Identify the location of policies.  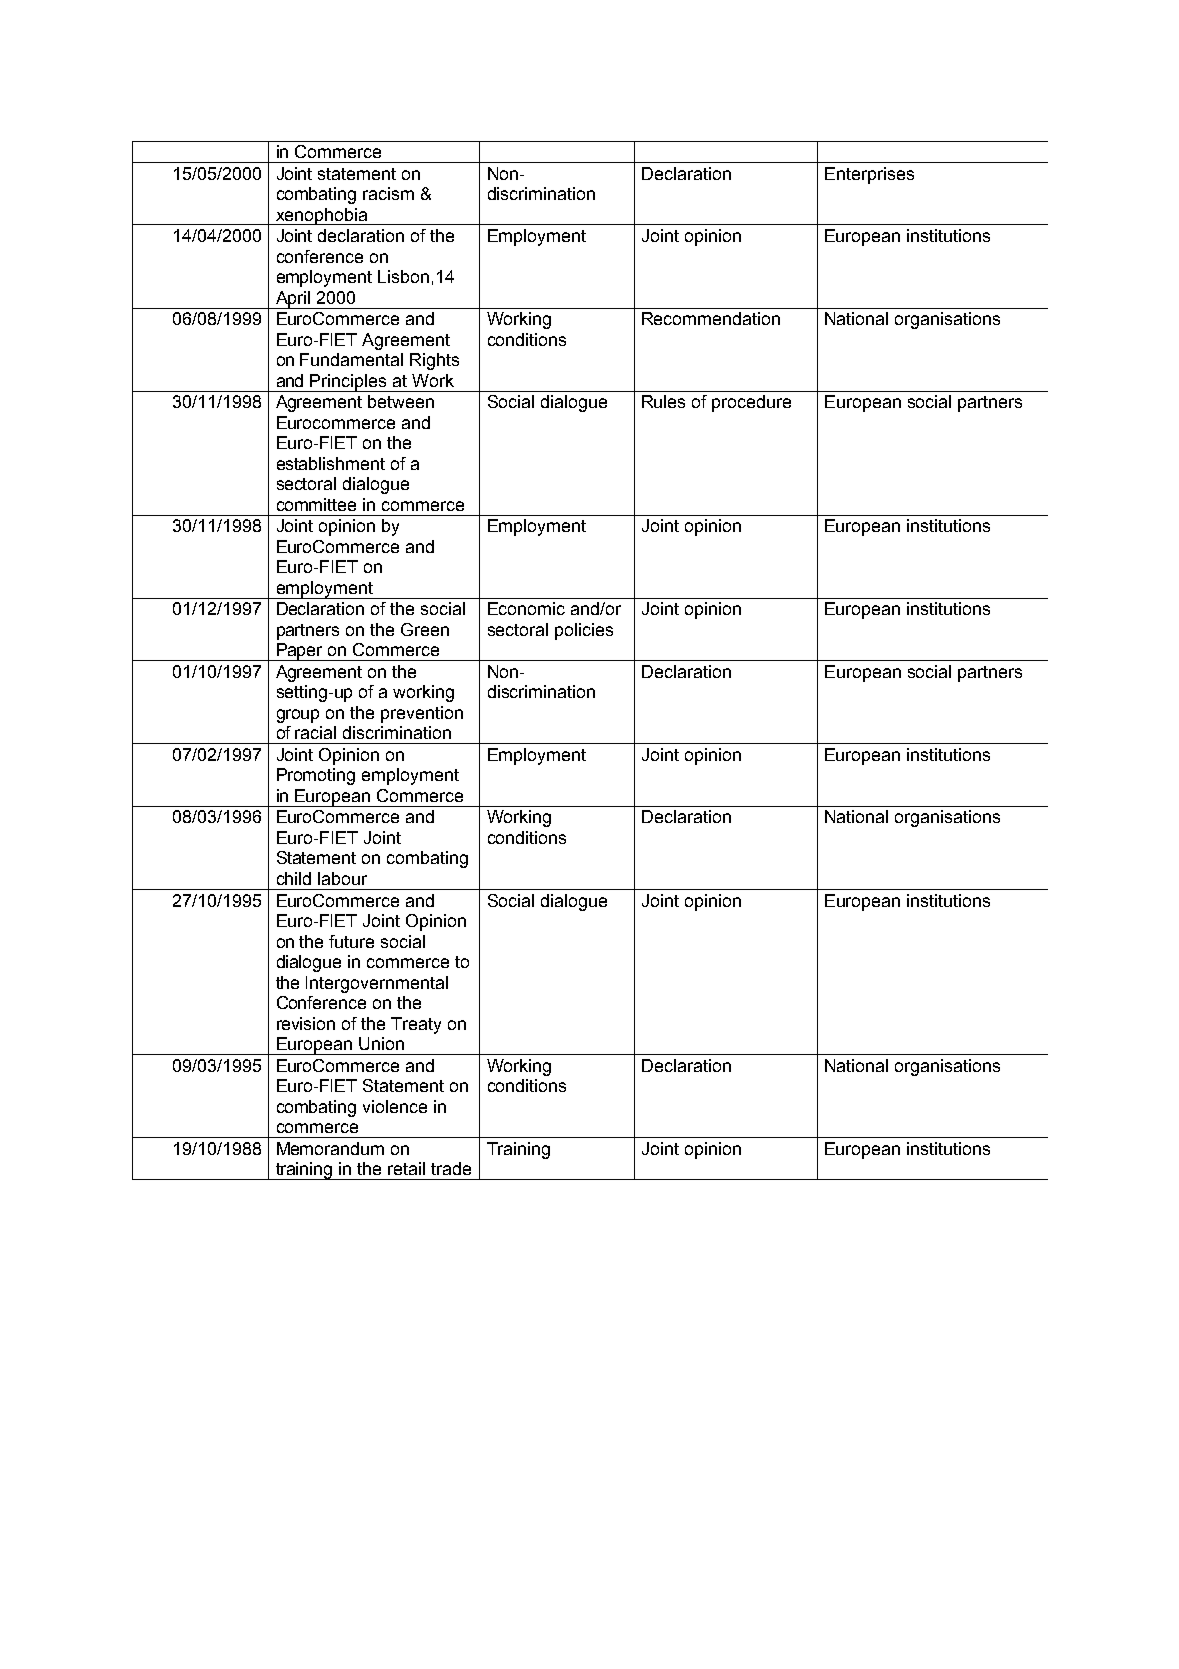
(584, 631).
